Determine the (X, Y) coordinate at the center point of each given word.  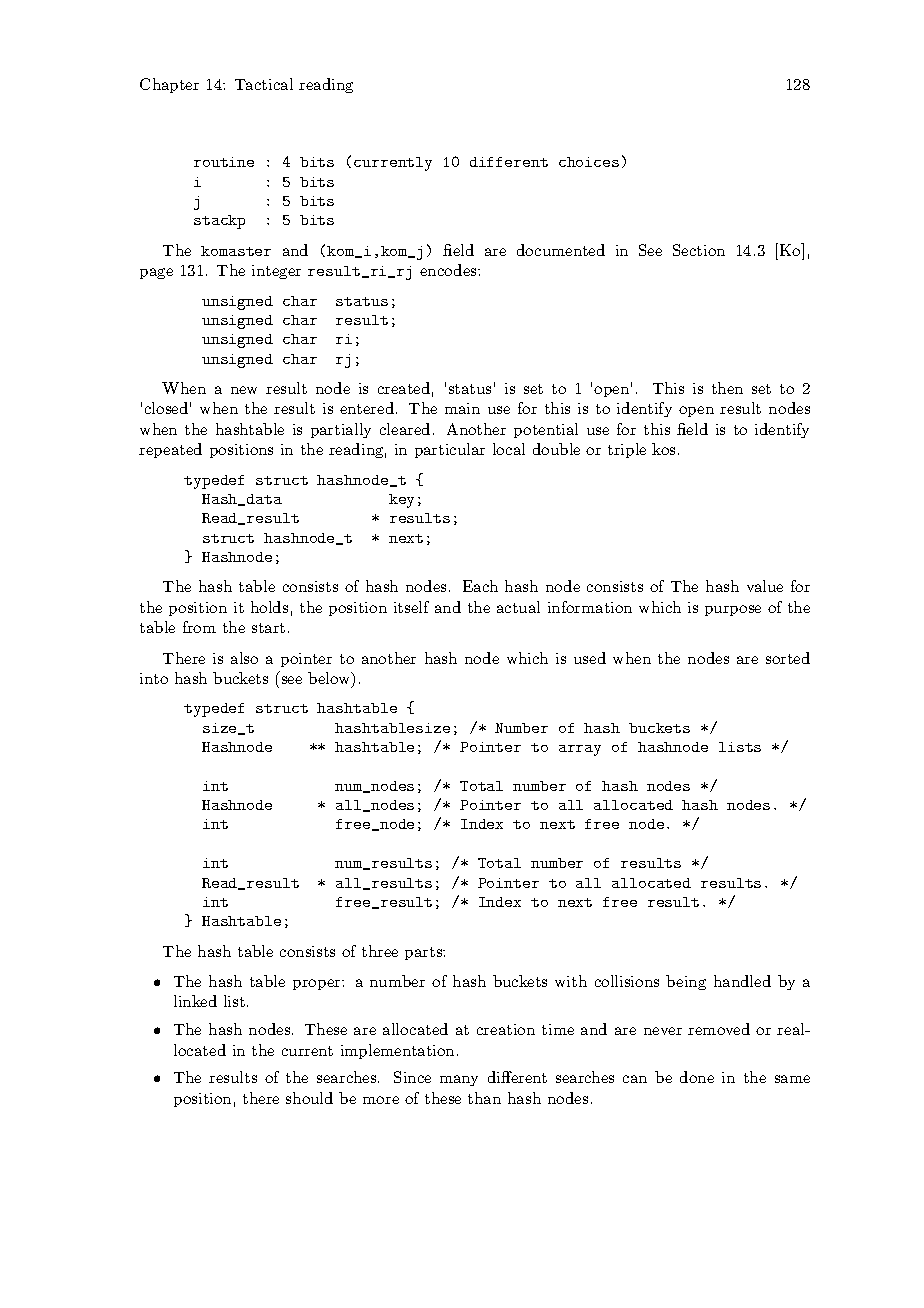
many (459, 1080)
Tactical (264, 84)
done (697, 1077)
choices (589, 162)
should (309, 1098)
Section (699, 250)
